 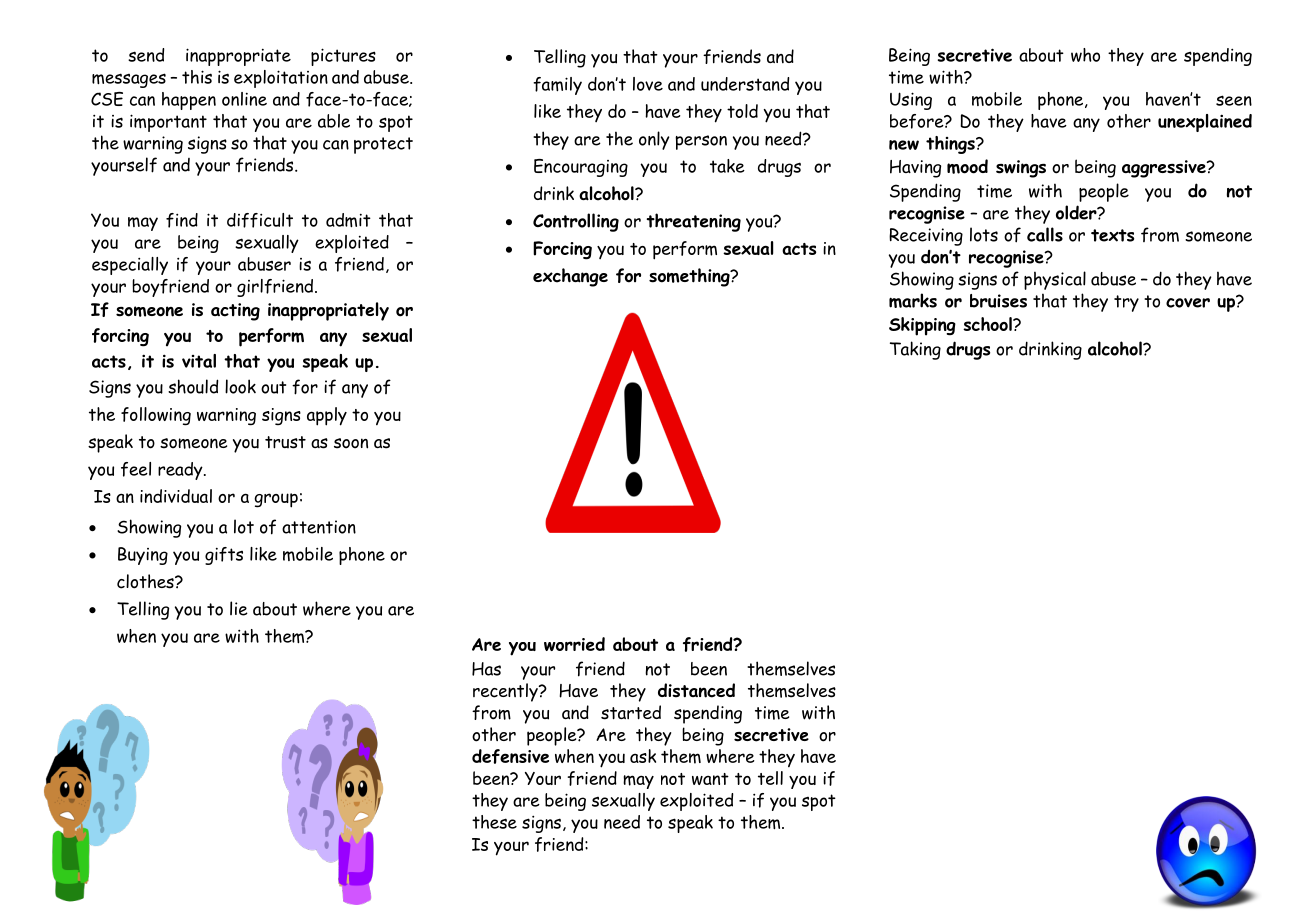 What do you see at coordinates (260, 220) in the screenshot?
I see `difficult` at bounding box center [260, 220].
